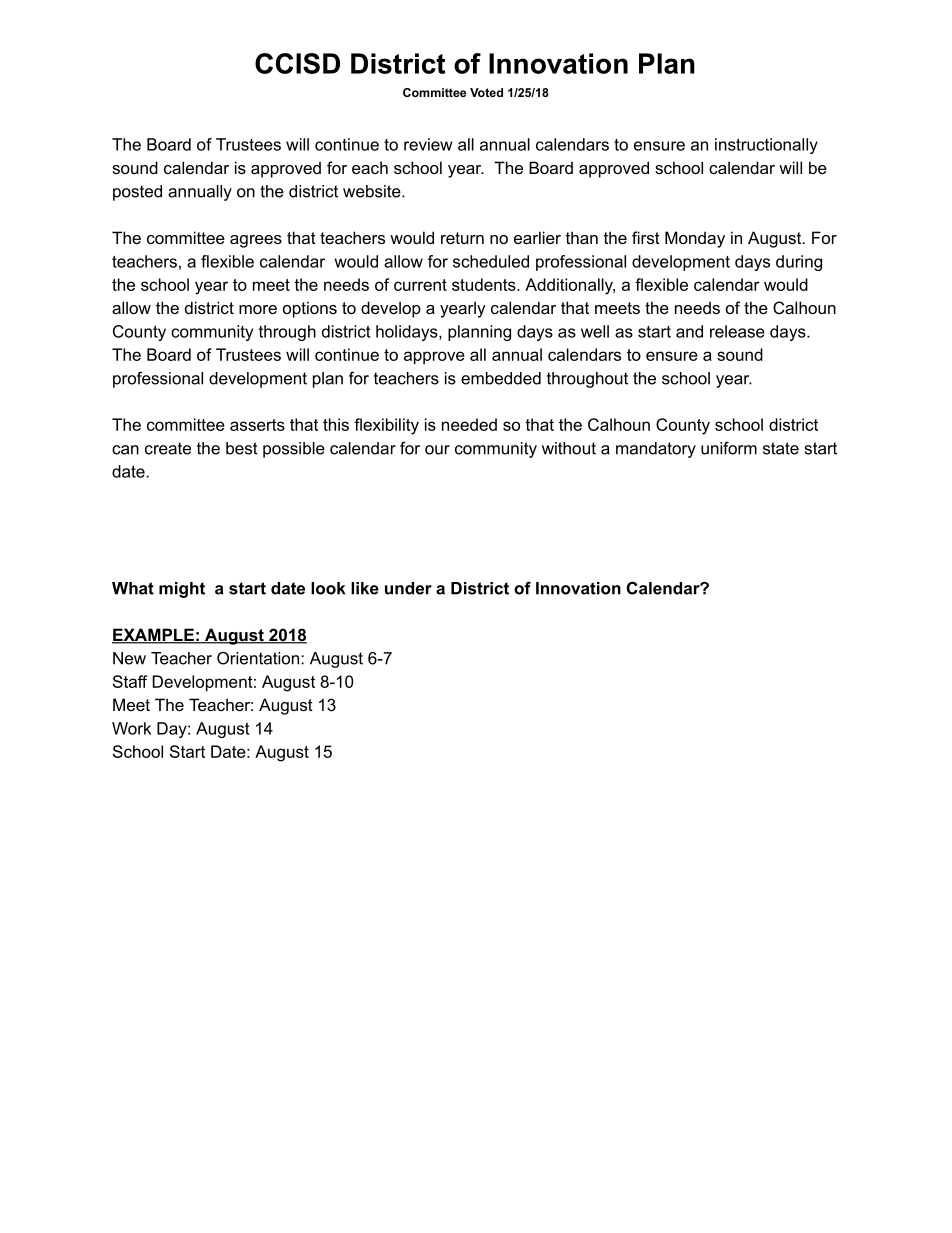 This screenshot has width=952, height=1233. I want to click on posted, so click(137, 193).
